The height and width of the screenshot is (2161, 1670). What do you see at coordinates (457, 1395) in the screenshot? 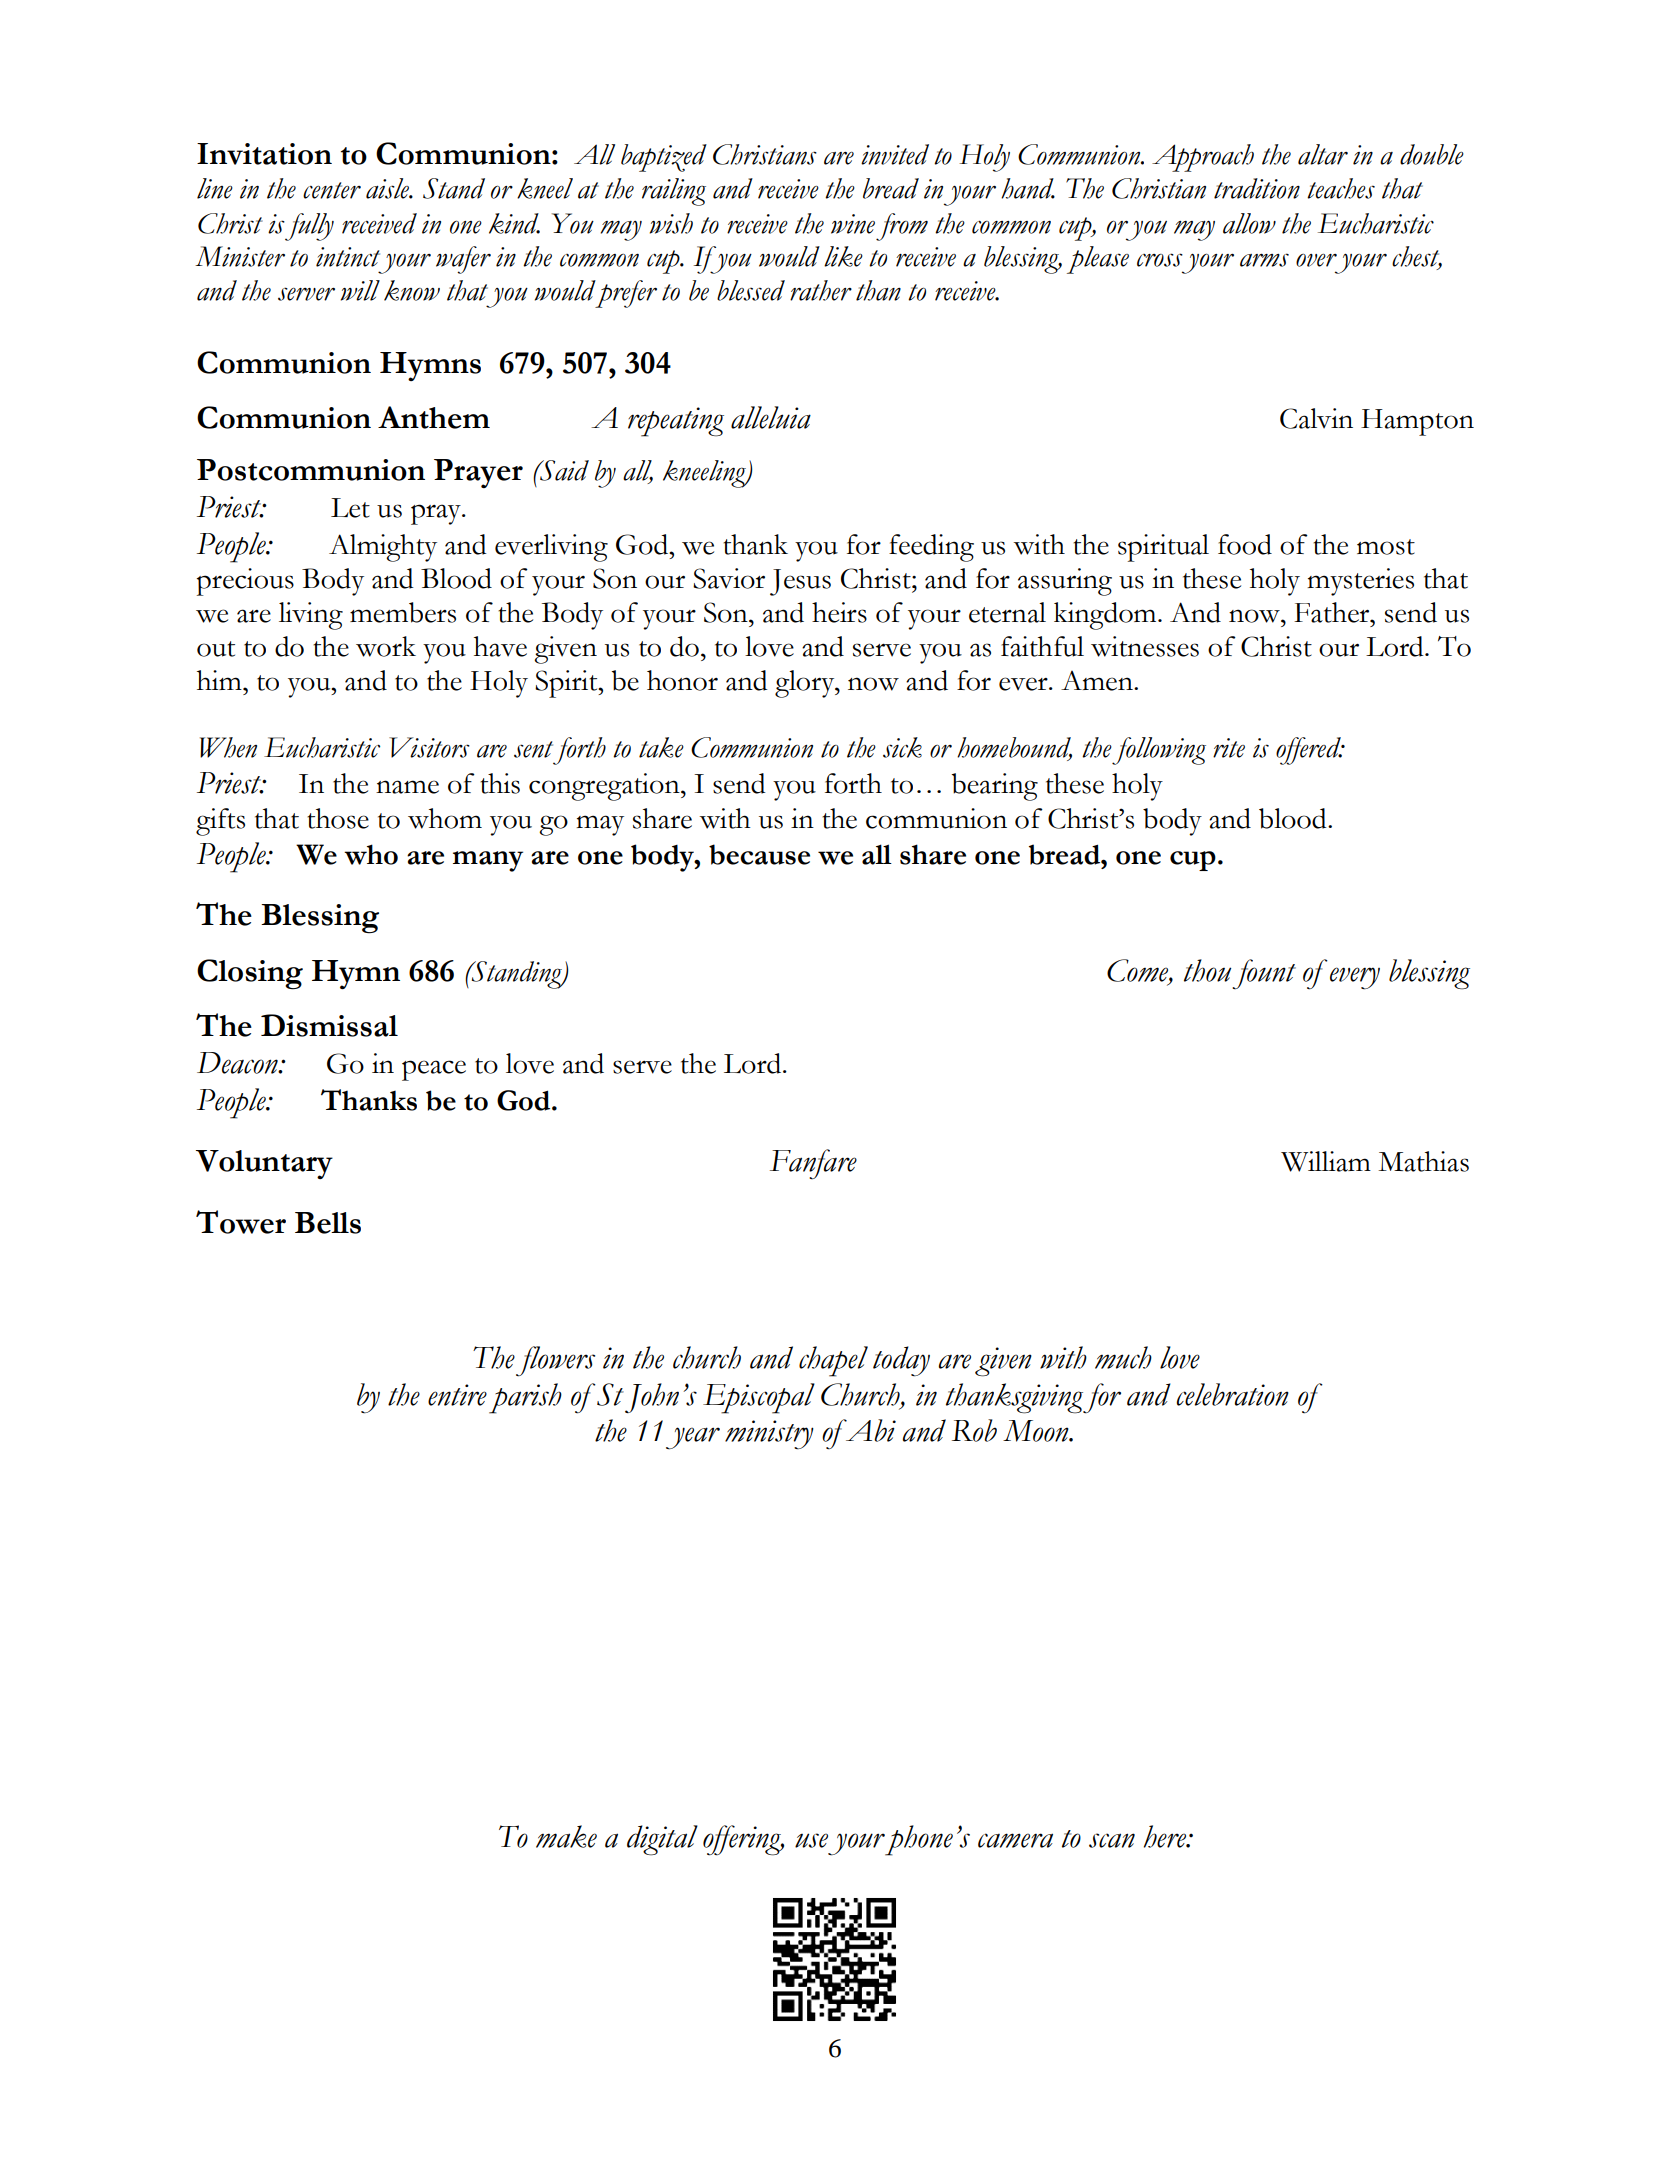
I see `entire` at bounding box center [457, 1395].
